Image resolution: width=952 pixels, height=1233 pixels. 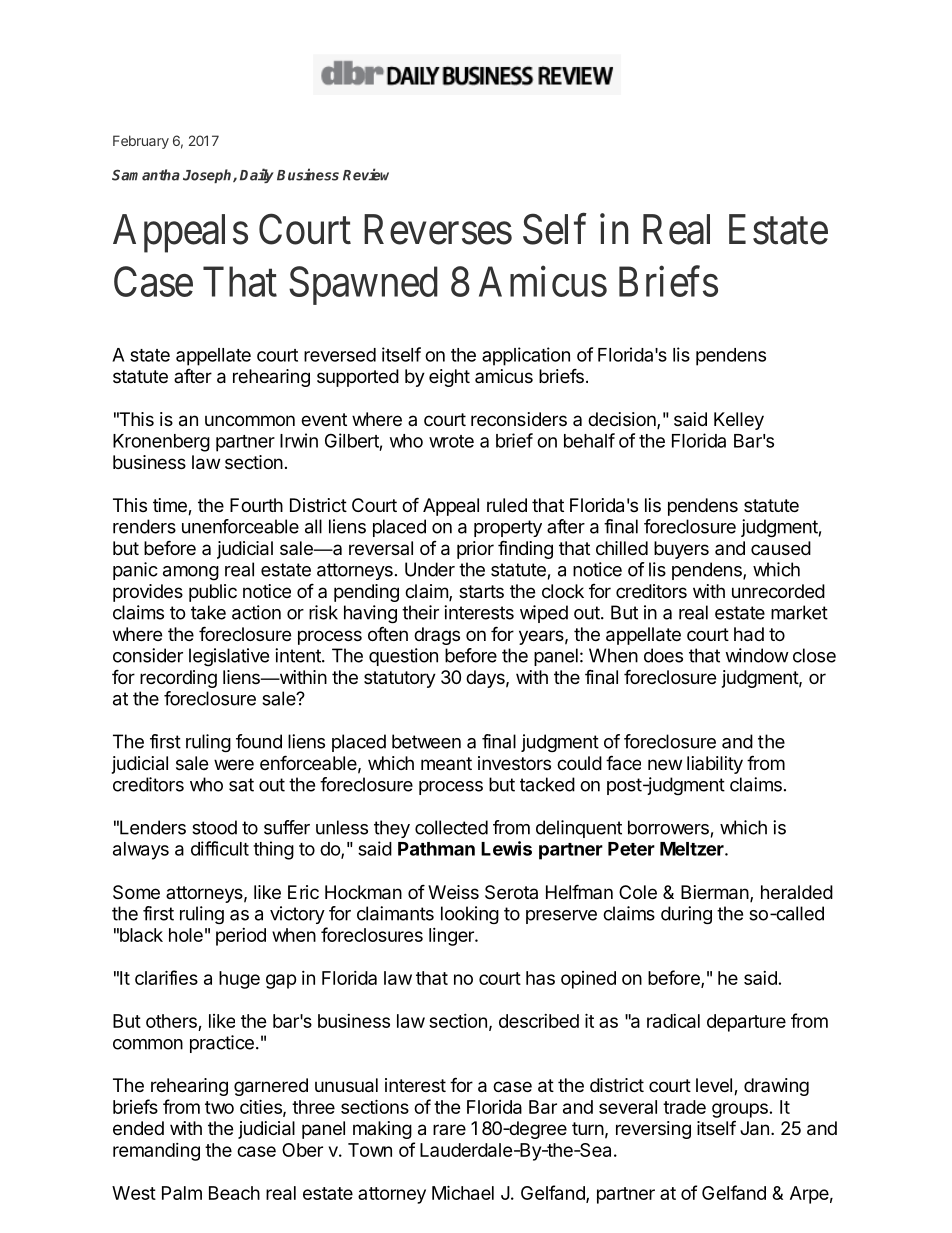 I want to click on Jan, so click(x=754, y=1128).
